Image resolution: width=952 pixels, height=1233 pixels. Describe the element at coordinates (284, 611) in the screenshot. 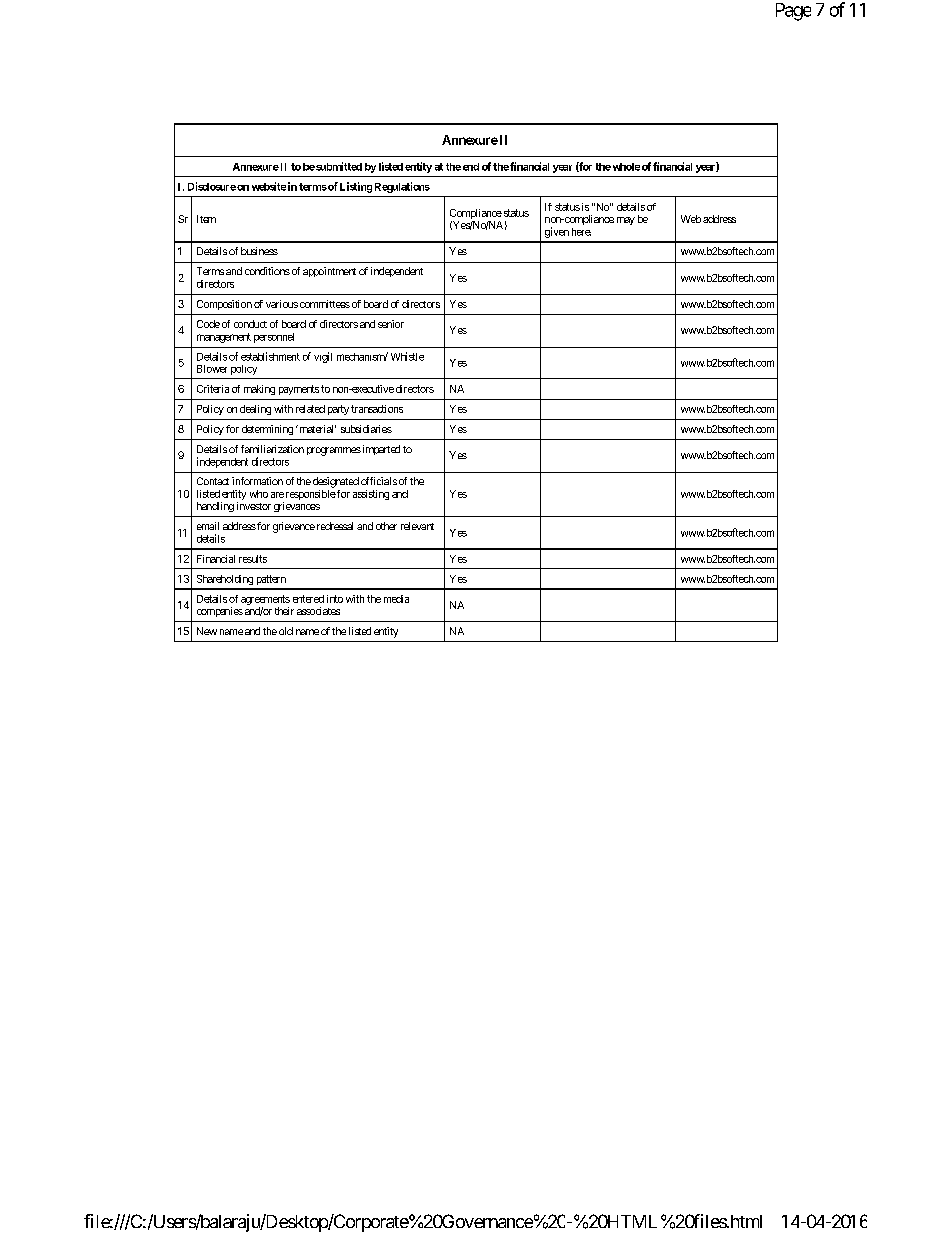

I see `their` at that location.
